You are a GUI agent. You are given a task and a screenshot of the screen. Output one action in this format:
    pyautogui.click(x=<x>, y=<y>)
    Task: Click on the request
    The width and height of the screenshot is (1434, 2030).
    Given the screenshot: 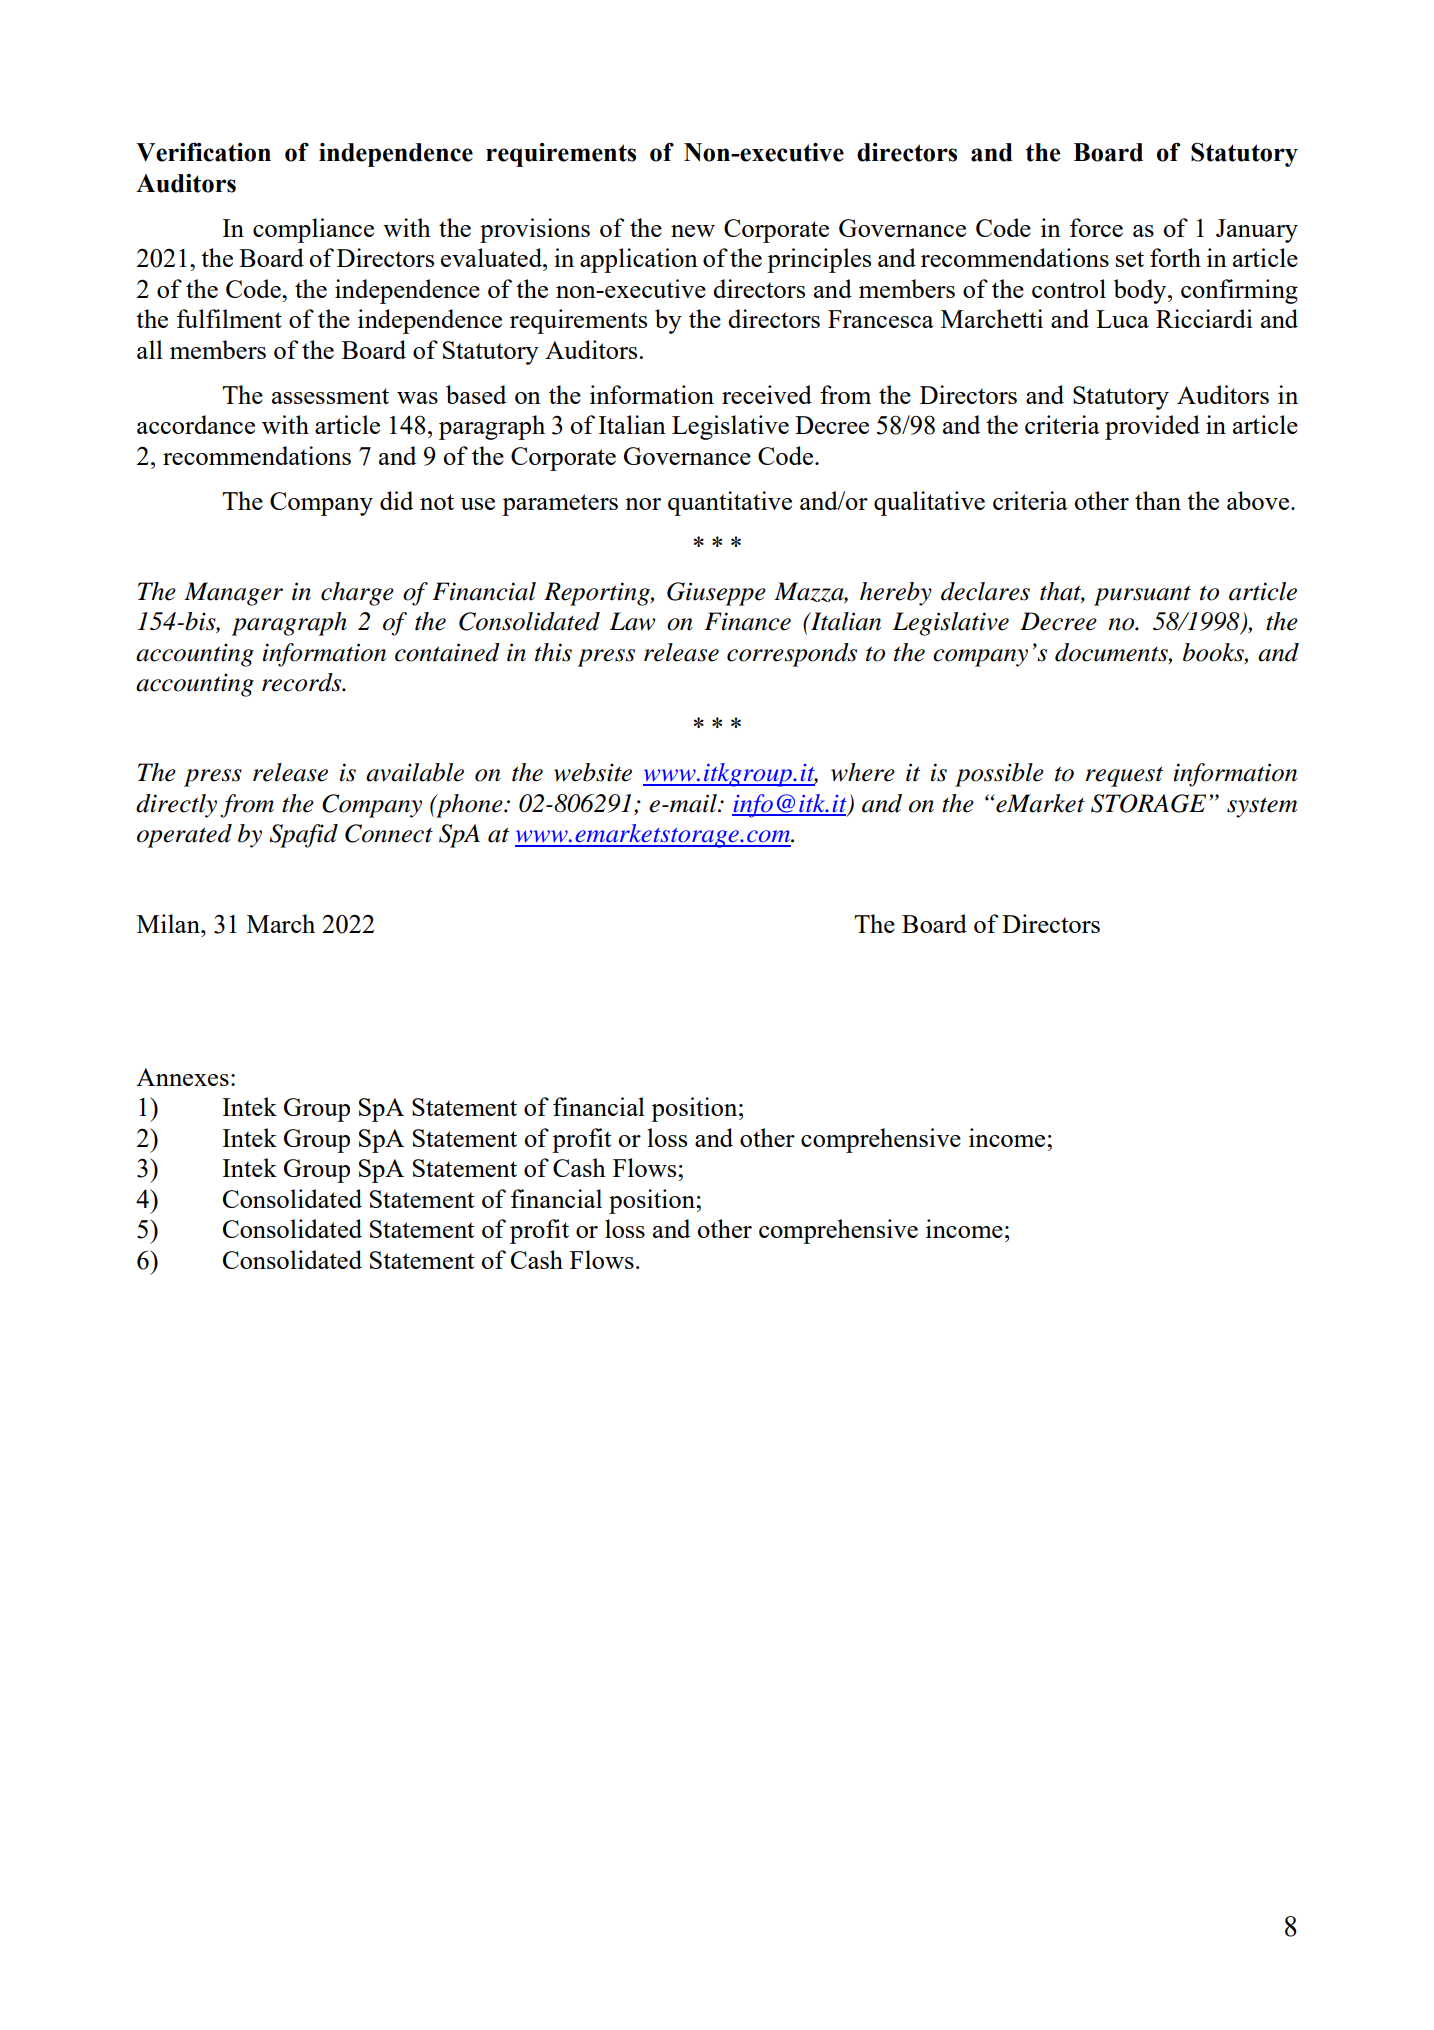 What is the action you would take?
    pyautogui.click(x=1124, y=776)
